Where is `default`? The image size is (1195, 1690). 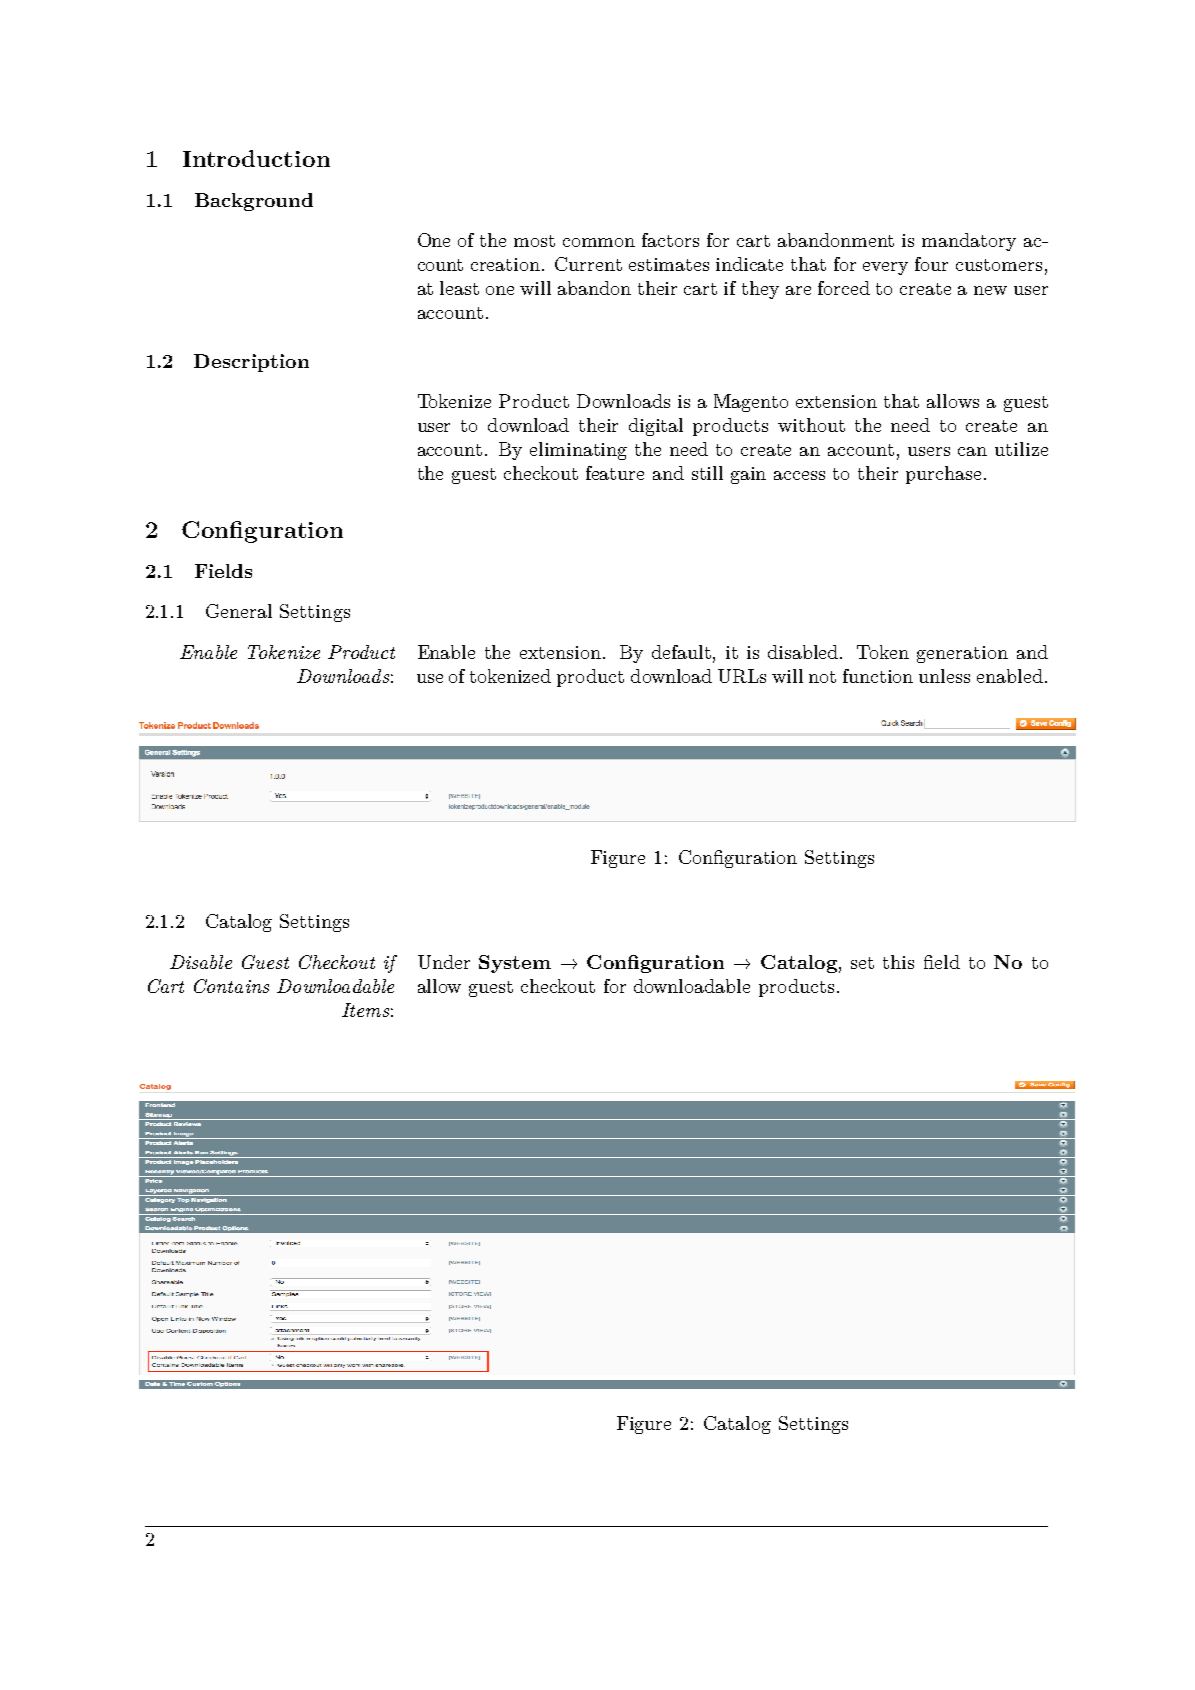
default is located at coordinates (683, 652).
